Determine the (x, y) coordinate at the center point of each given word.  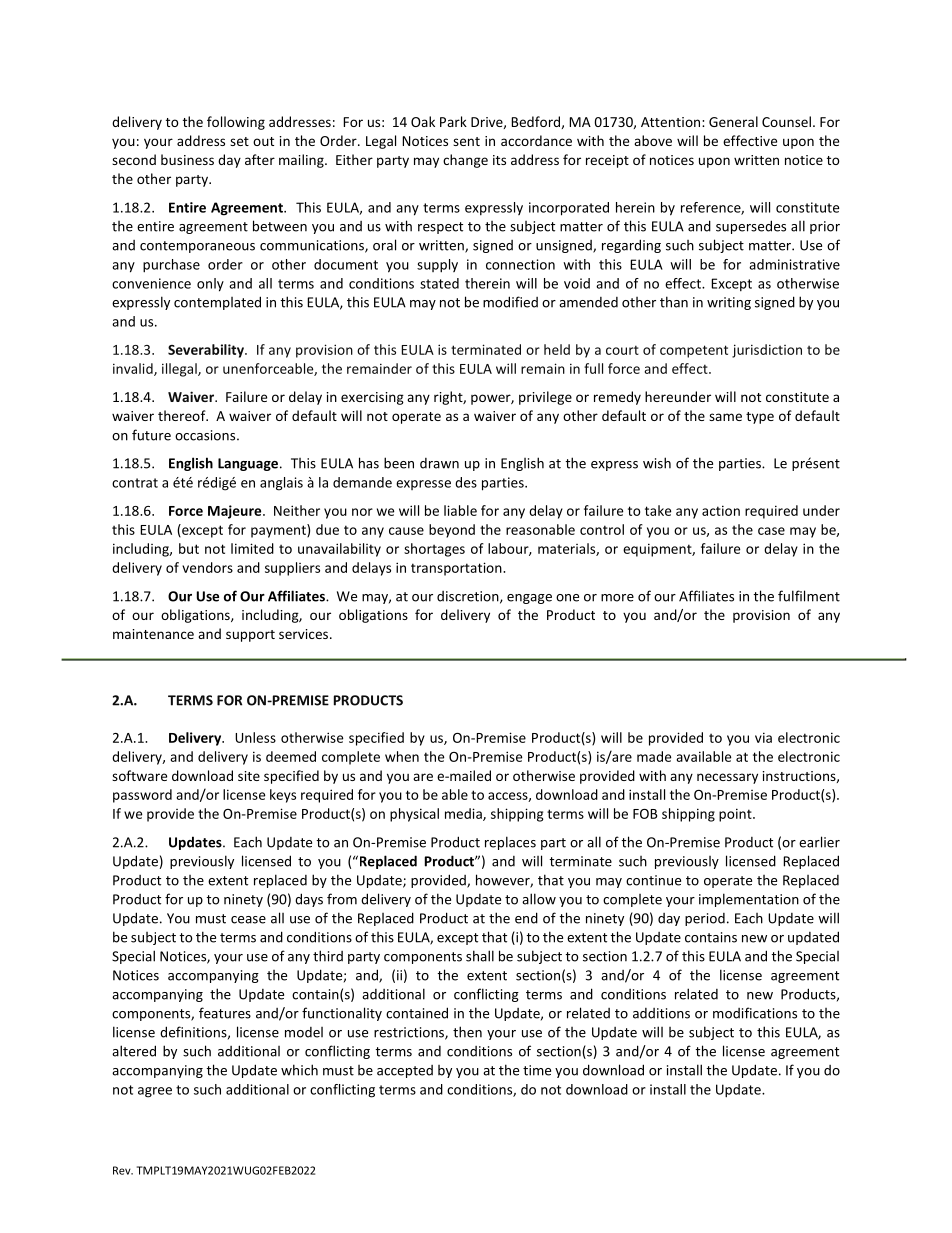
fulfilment (809, 596)
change (465, 161)
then (467, 1032)
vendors (207, 567)
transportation (457, 569)
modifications (755, 1013)
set (239, 141)
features (225, 1013)
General (733, 121)
